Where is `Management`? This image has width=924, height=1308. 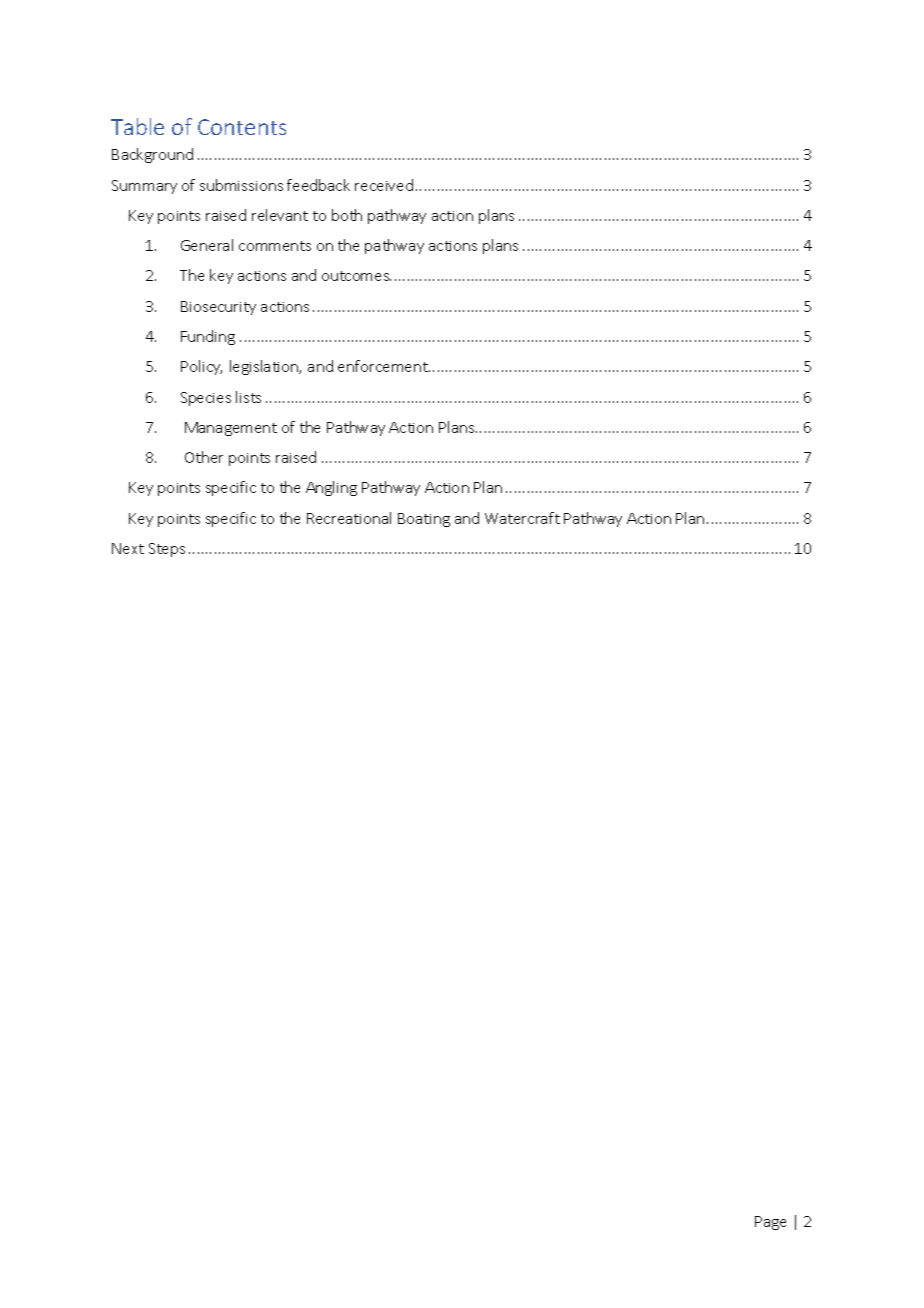
Management is located at coordinates (231, 429).
